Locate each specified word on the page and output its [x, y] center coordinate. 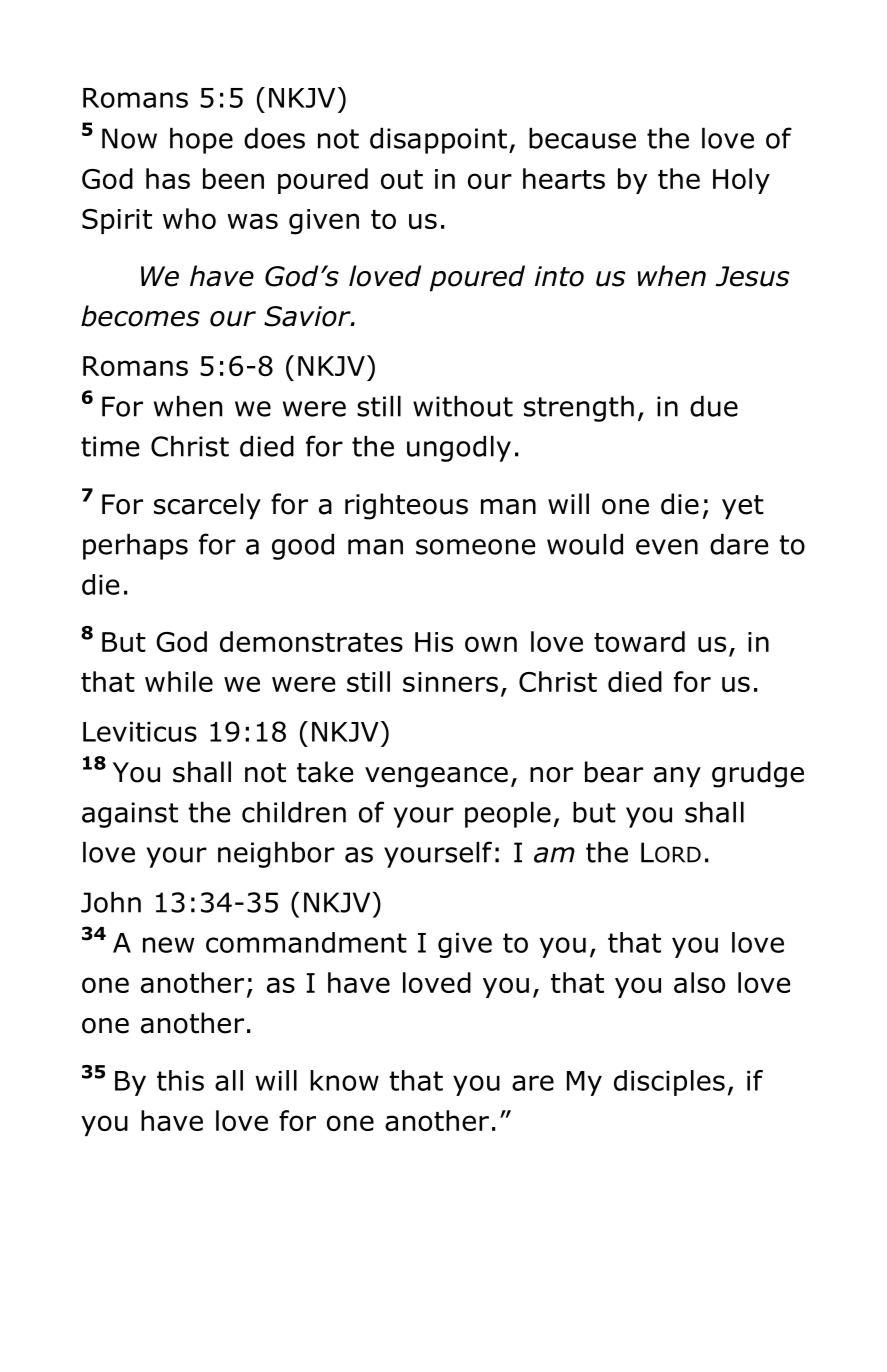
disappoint [440, 141]
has [168, 178]
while [179, 681]
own [491, 644]
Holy [741, 181]
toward [639, 641]
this [180, 1080]
